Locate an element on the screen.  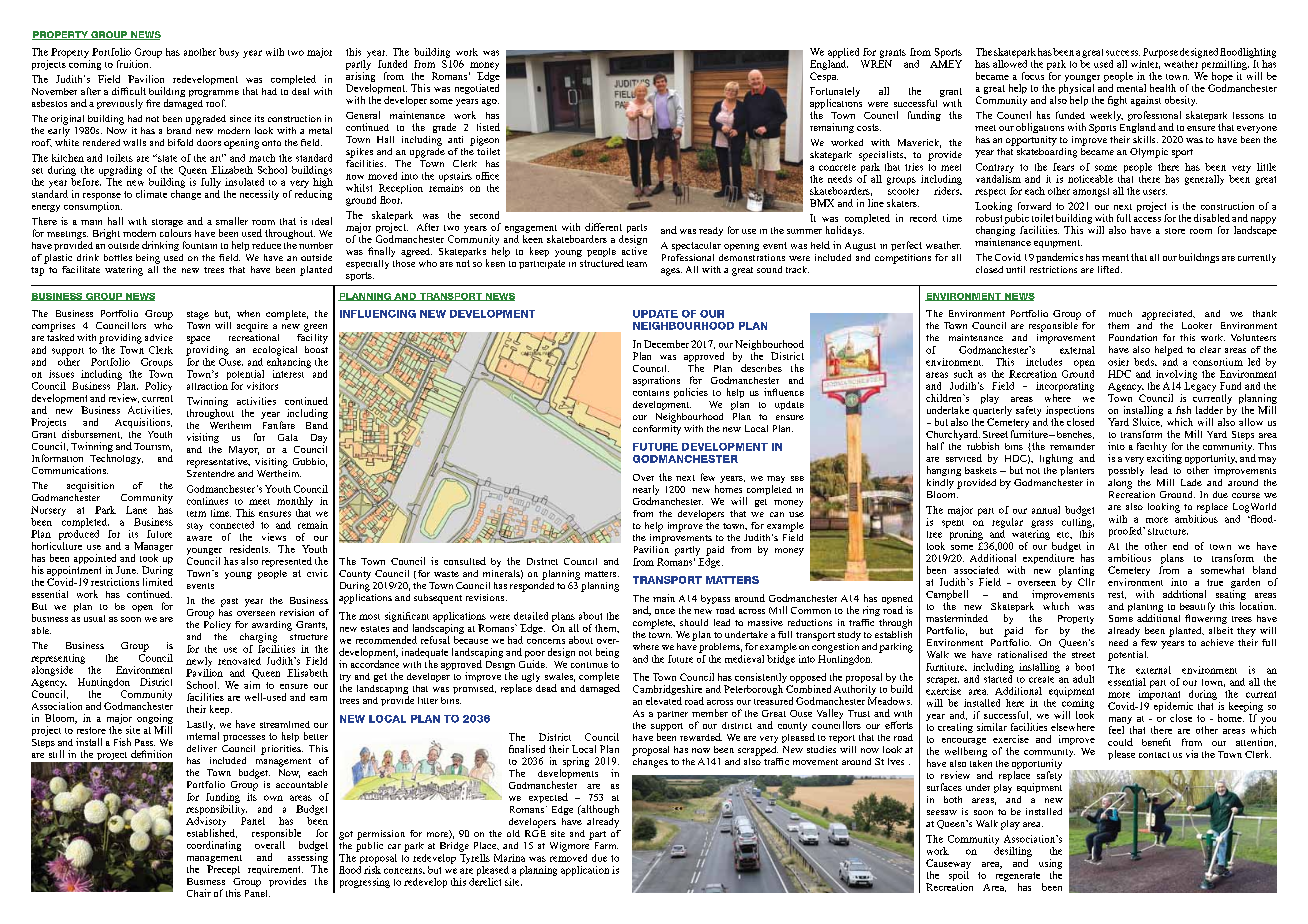
Precept is located at coordinates (223, 870).
